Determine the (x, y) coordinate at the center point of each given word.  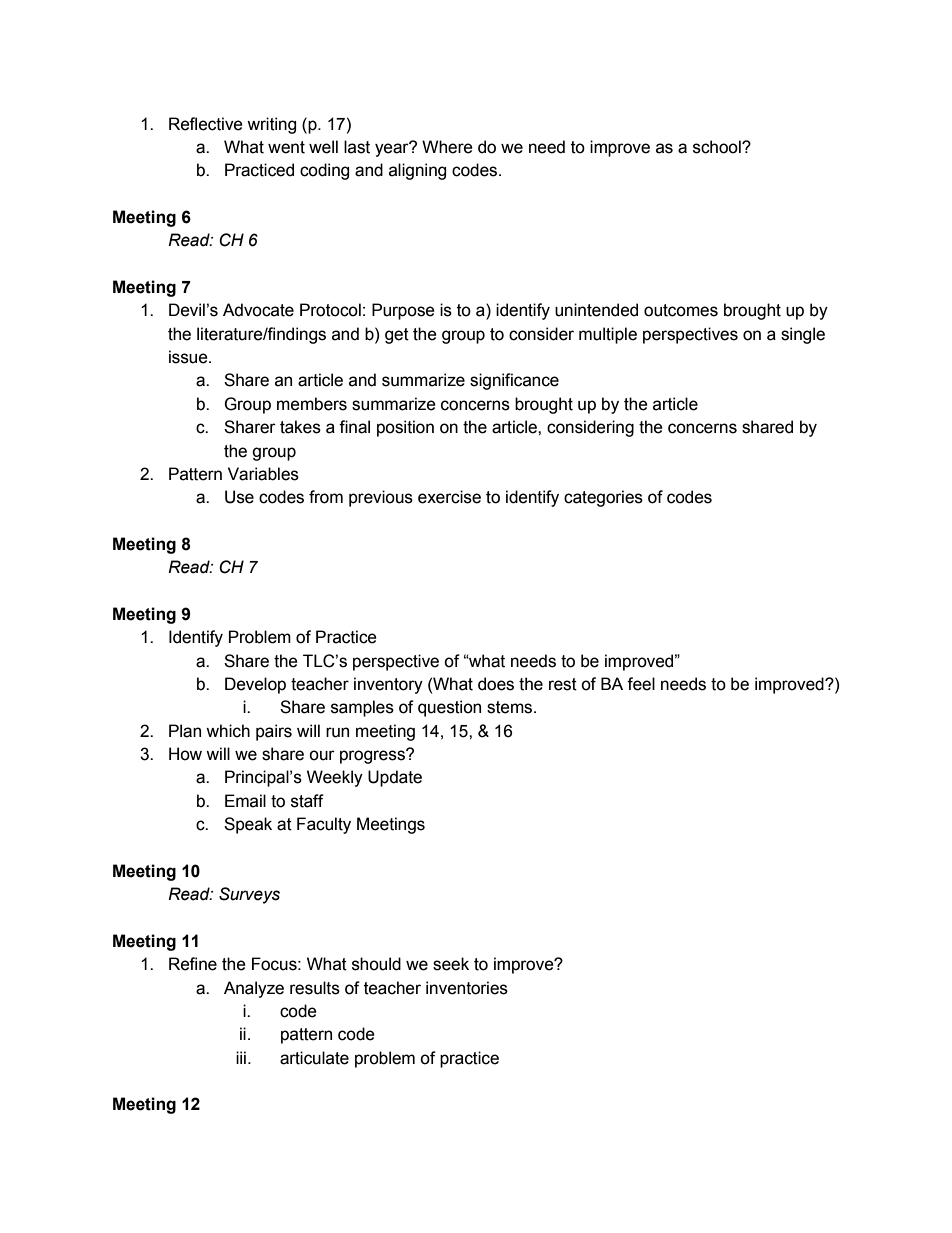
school (718, 147)
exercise (449, 497)
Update (395, 778)
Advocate (258, 310)
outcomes (681, 310)
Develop (255, 685)
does (496, 684)
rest (563, 684)
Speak (248, 825)
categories (603, 498)
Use (239, 497)
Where (447, 147)
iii (241, 1057)
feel (641, 684)
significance (514, 381)
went (286, 147)
